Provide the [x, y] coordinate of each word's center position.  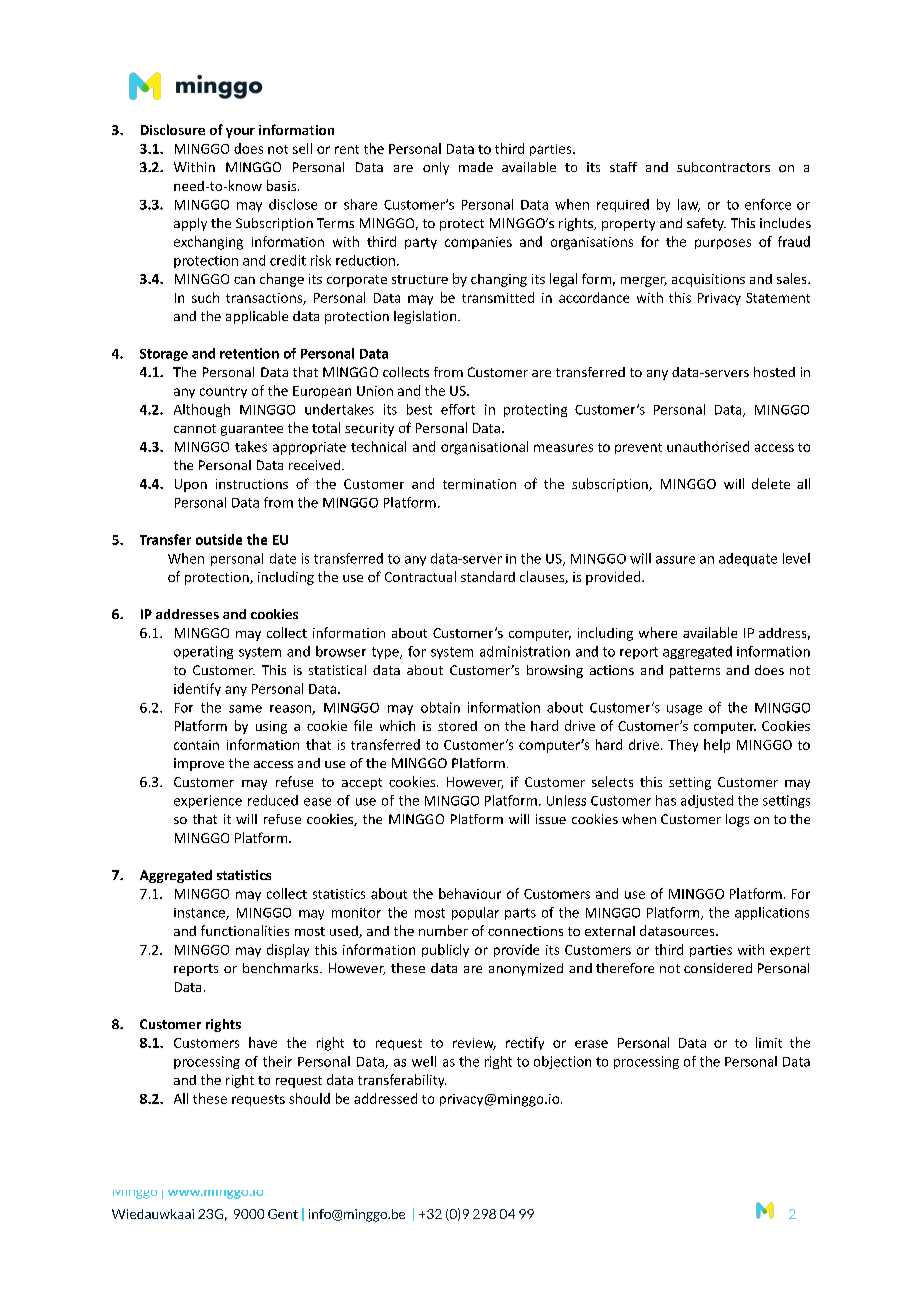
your [240, 133]
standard [488, 576]
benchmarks [282, 968]
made [476, 167]
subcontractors [723, 167]
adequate [748, 559]
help [717, 746]
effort [458, 409]
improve [199, 764]
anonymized [526, 969]
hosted [774, 372]
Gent [283, 1214]
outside [219, 539]
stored [457, 726]
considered [718, 968]
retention [249, 353]
